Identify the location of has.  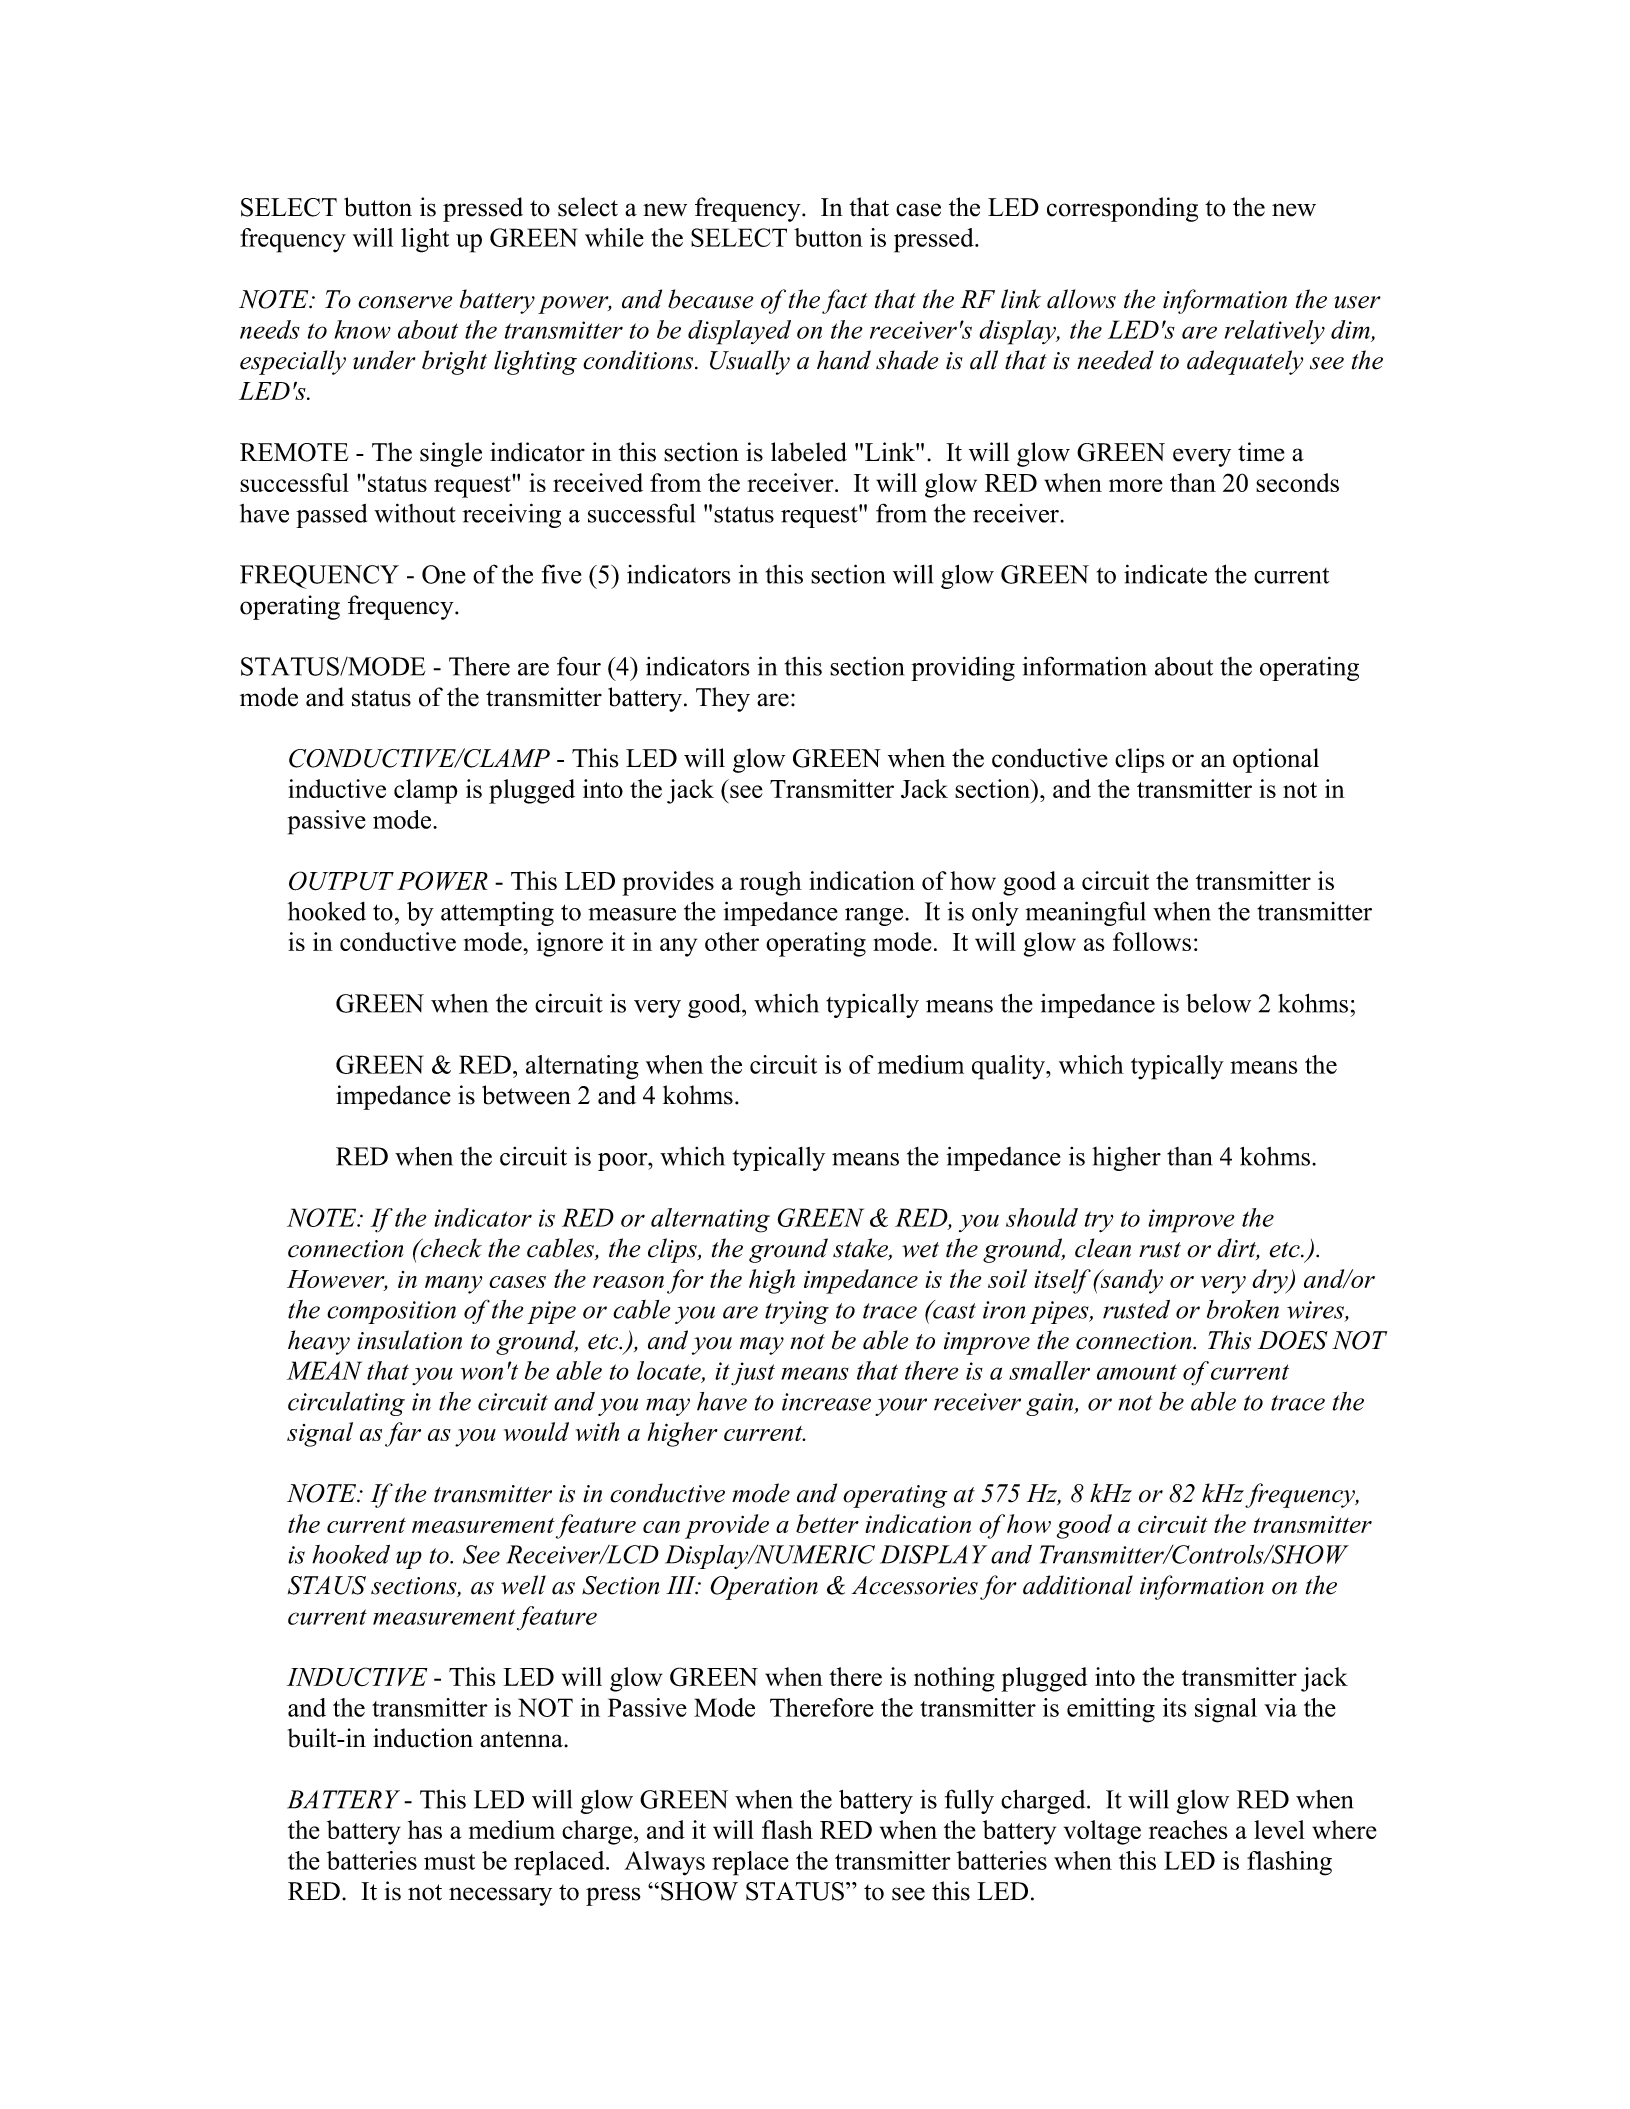
(425, 1829).
